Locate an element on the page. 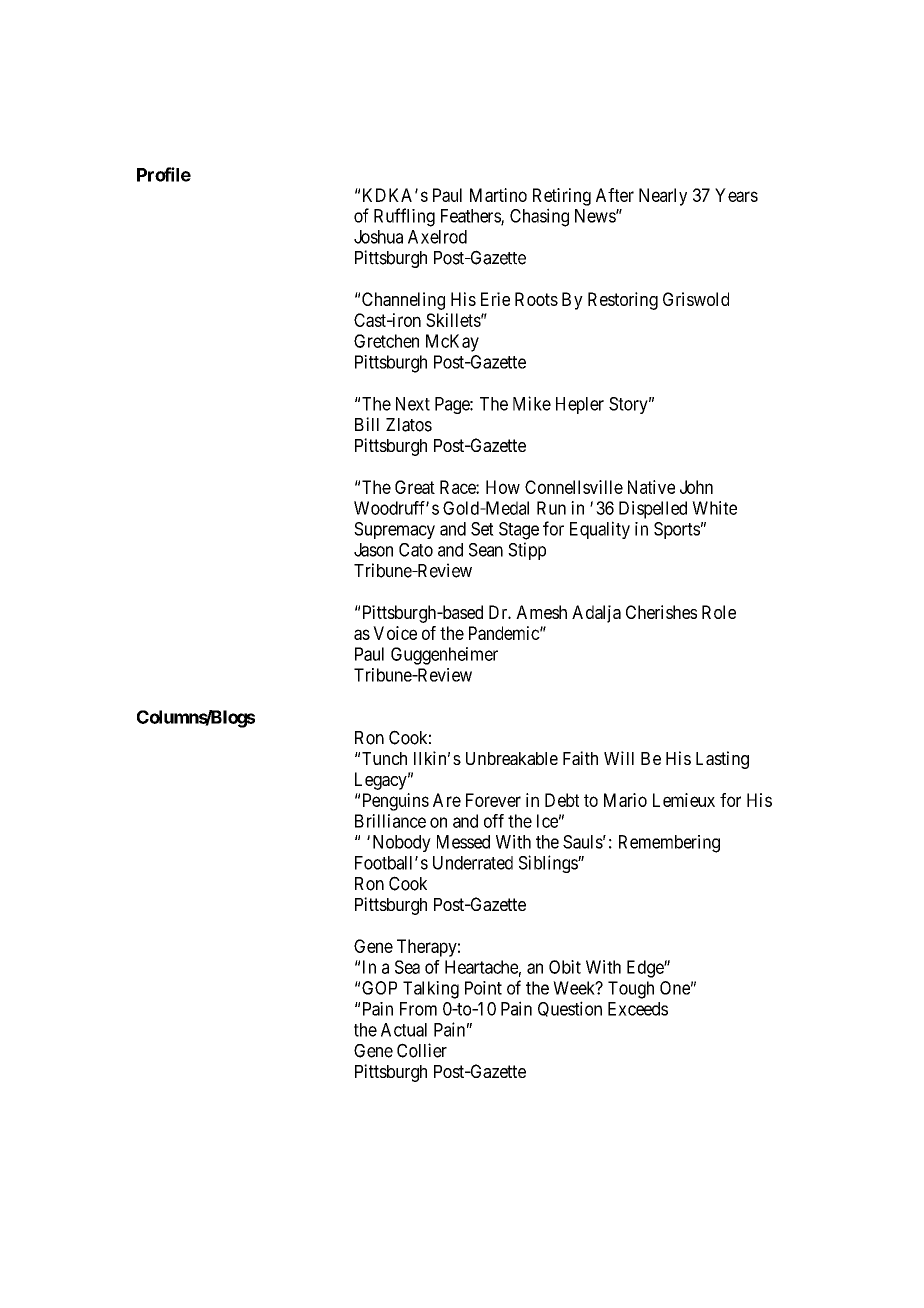 This page has width=924, height=1308. Lemieux is located at coordinates (684, 800).
